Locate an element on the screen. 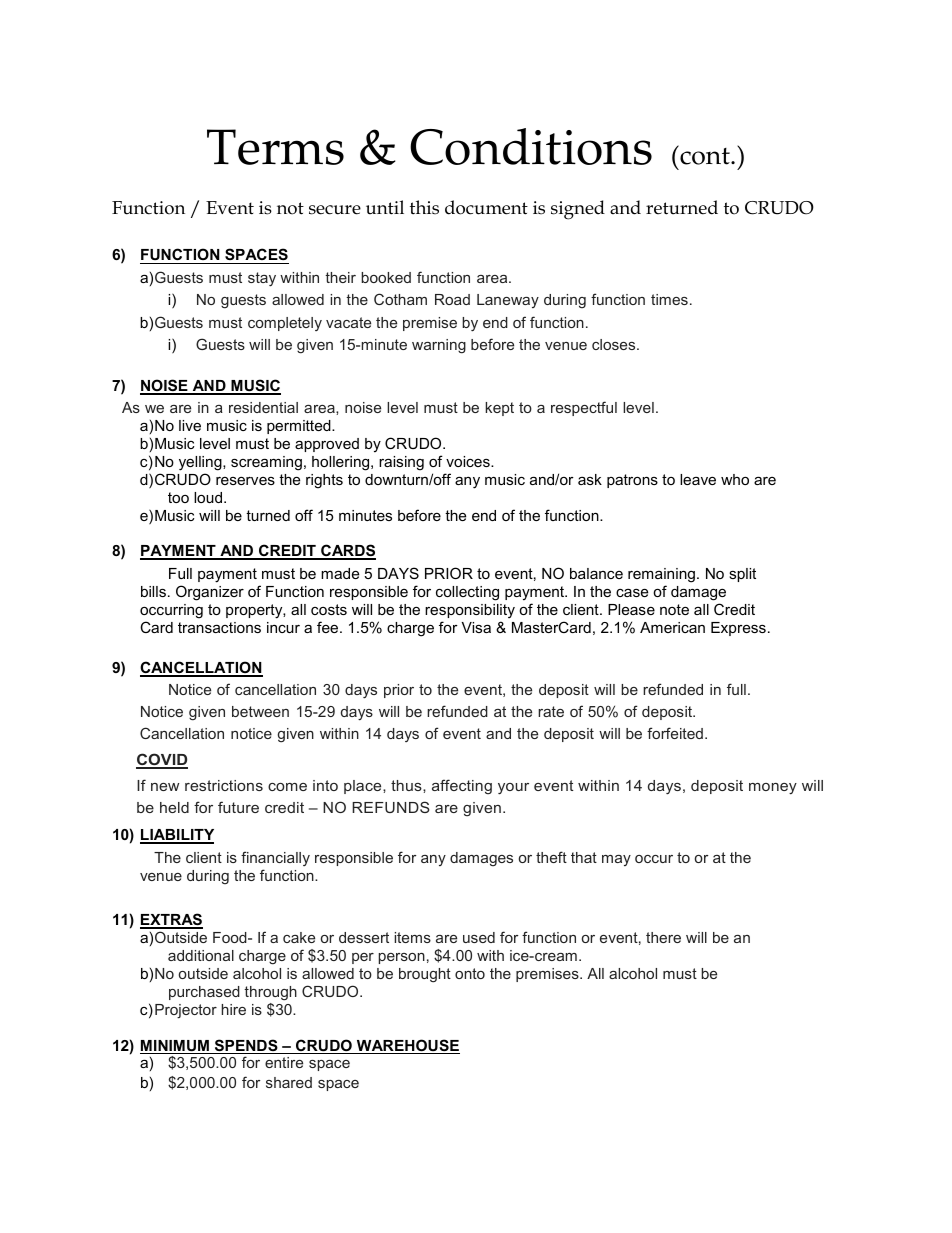  cont is located at coordinates (705, 155).
